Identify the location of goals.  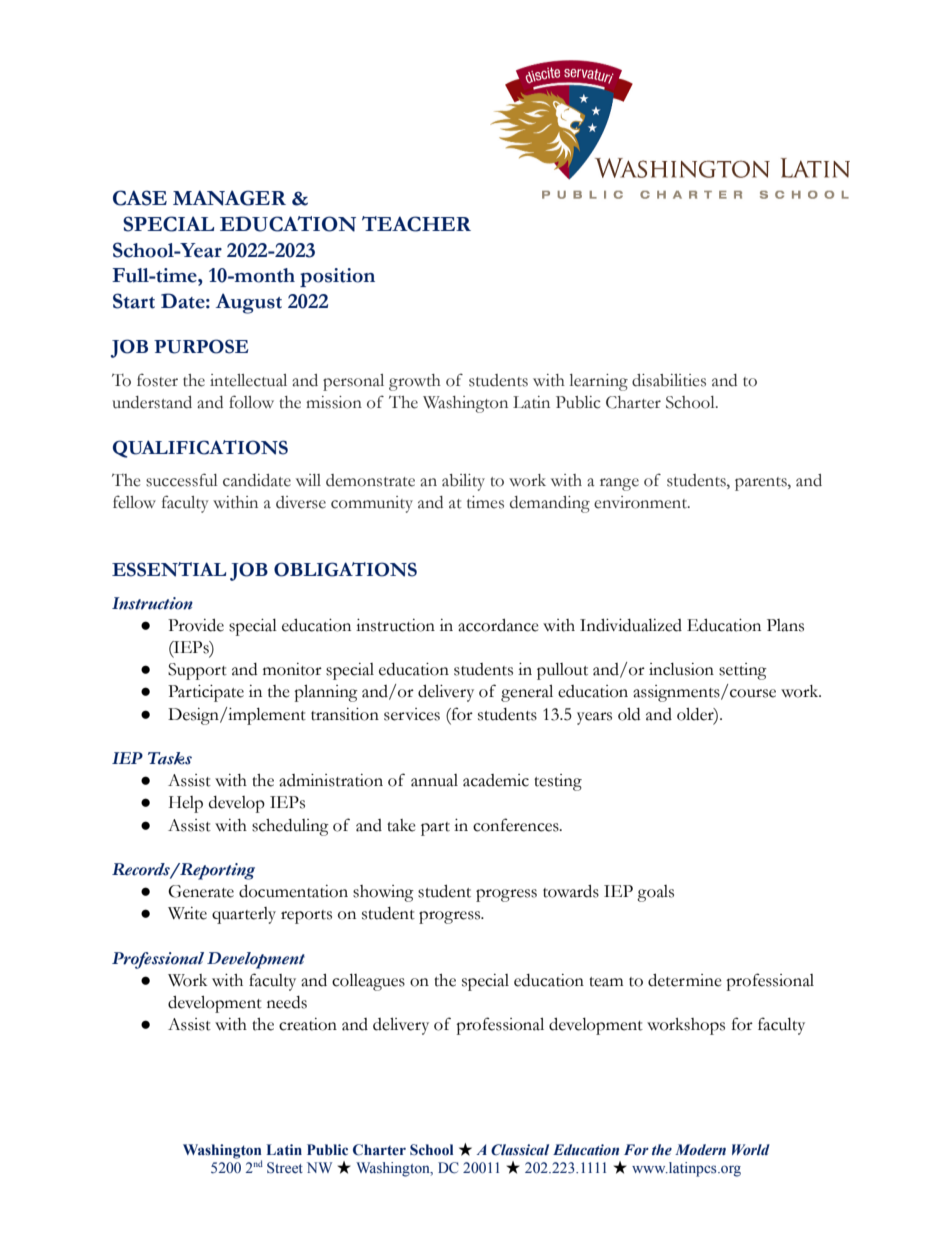
(655, 893).
